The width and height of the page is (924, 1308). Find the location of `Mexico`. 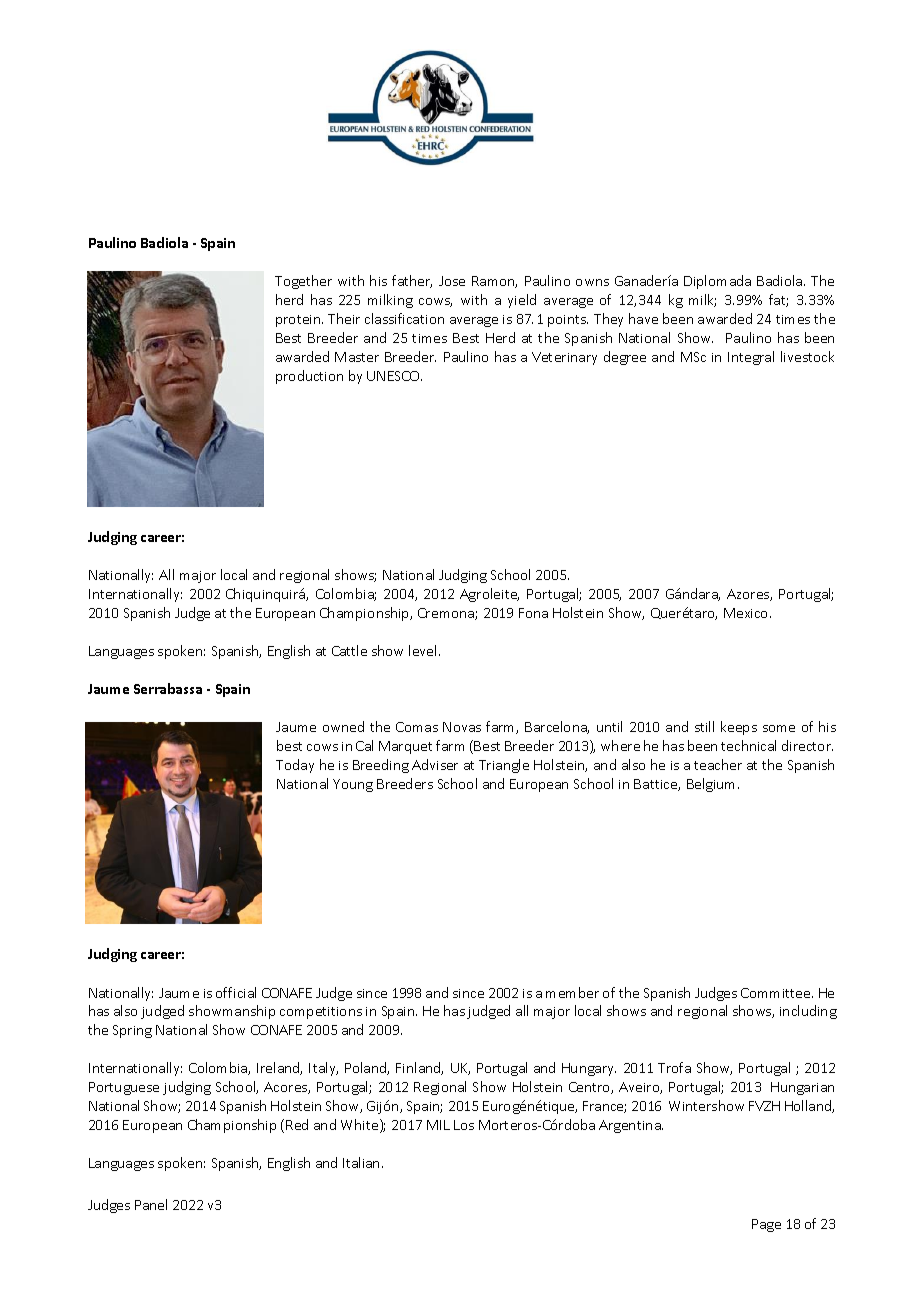

Mexico is located at coordinates (747, 613).
